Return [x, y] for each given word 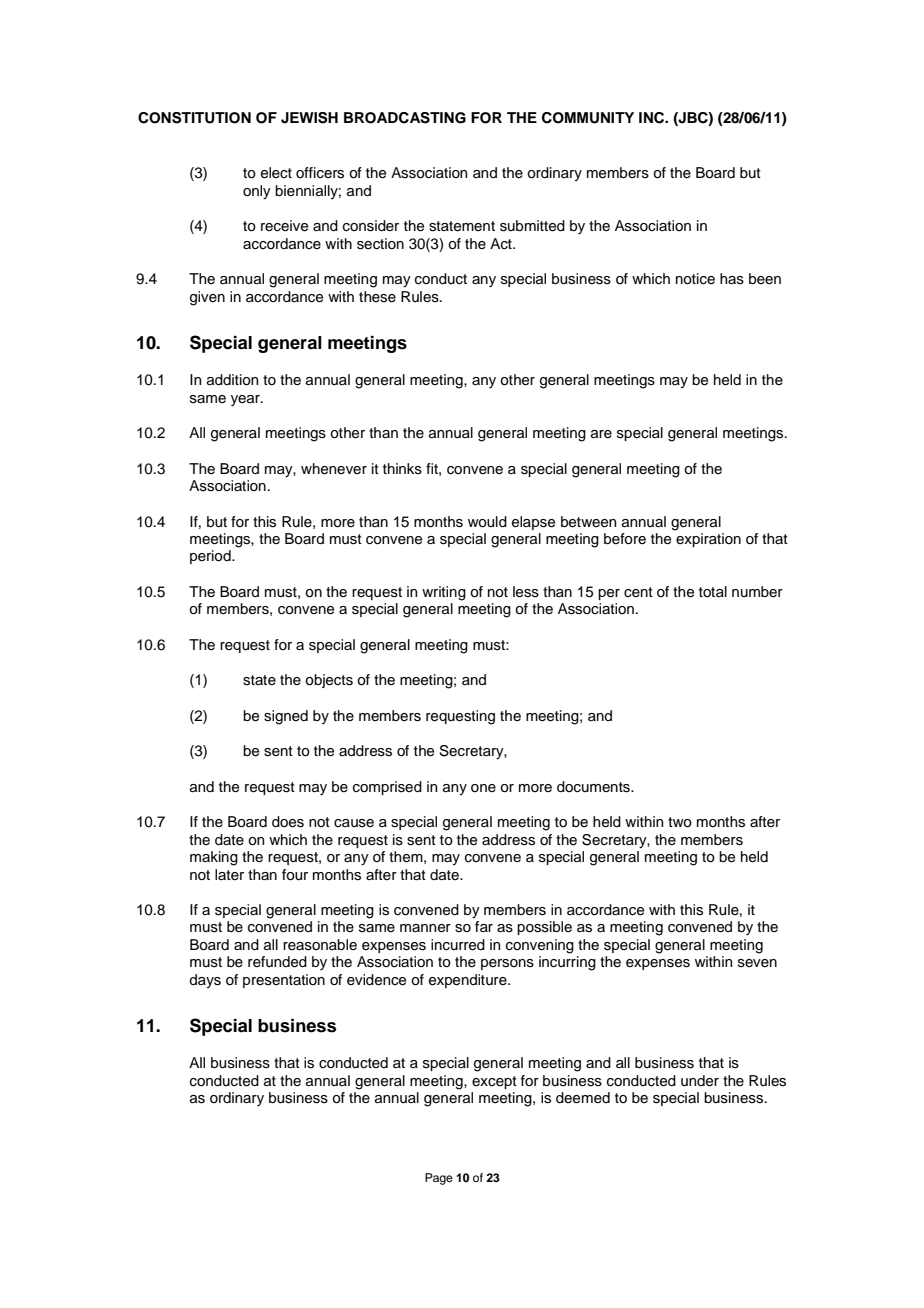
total [713, 591]
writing [444, 593]
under [700, 1081]
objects [329, 681]
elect [276, 173]
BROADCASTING [405, 118]
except [494, 1082]
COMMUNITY [588, 118]
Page [439, 1179]
